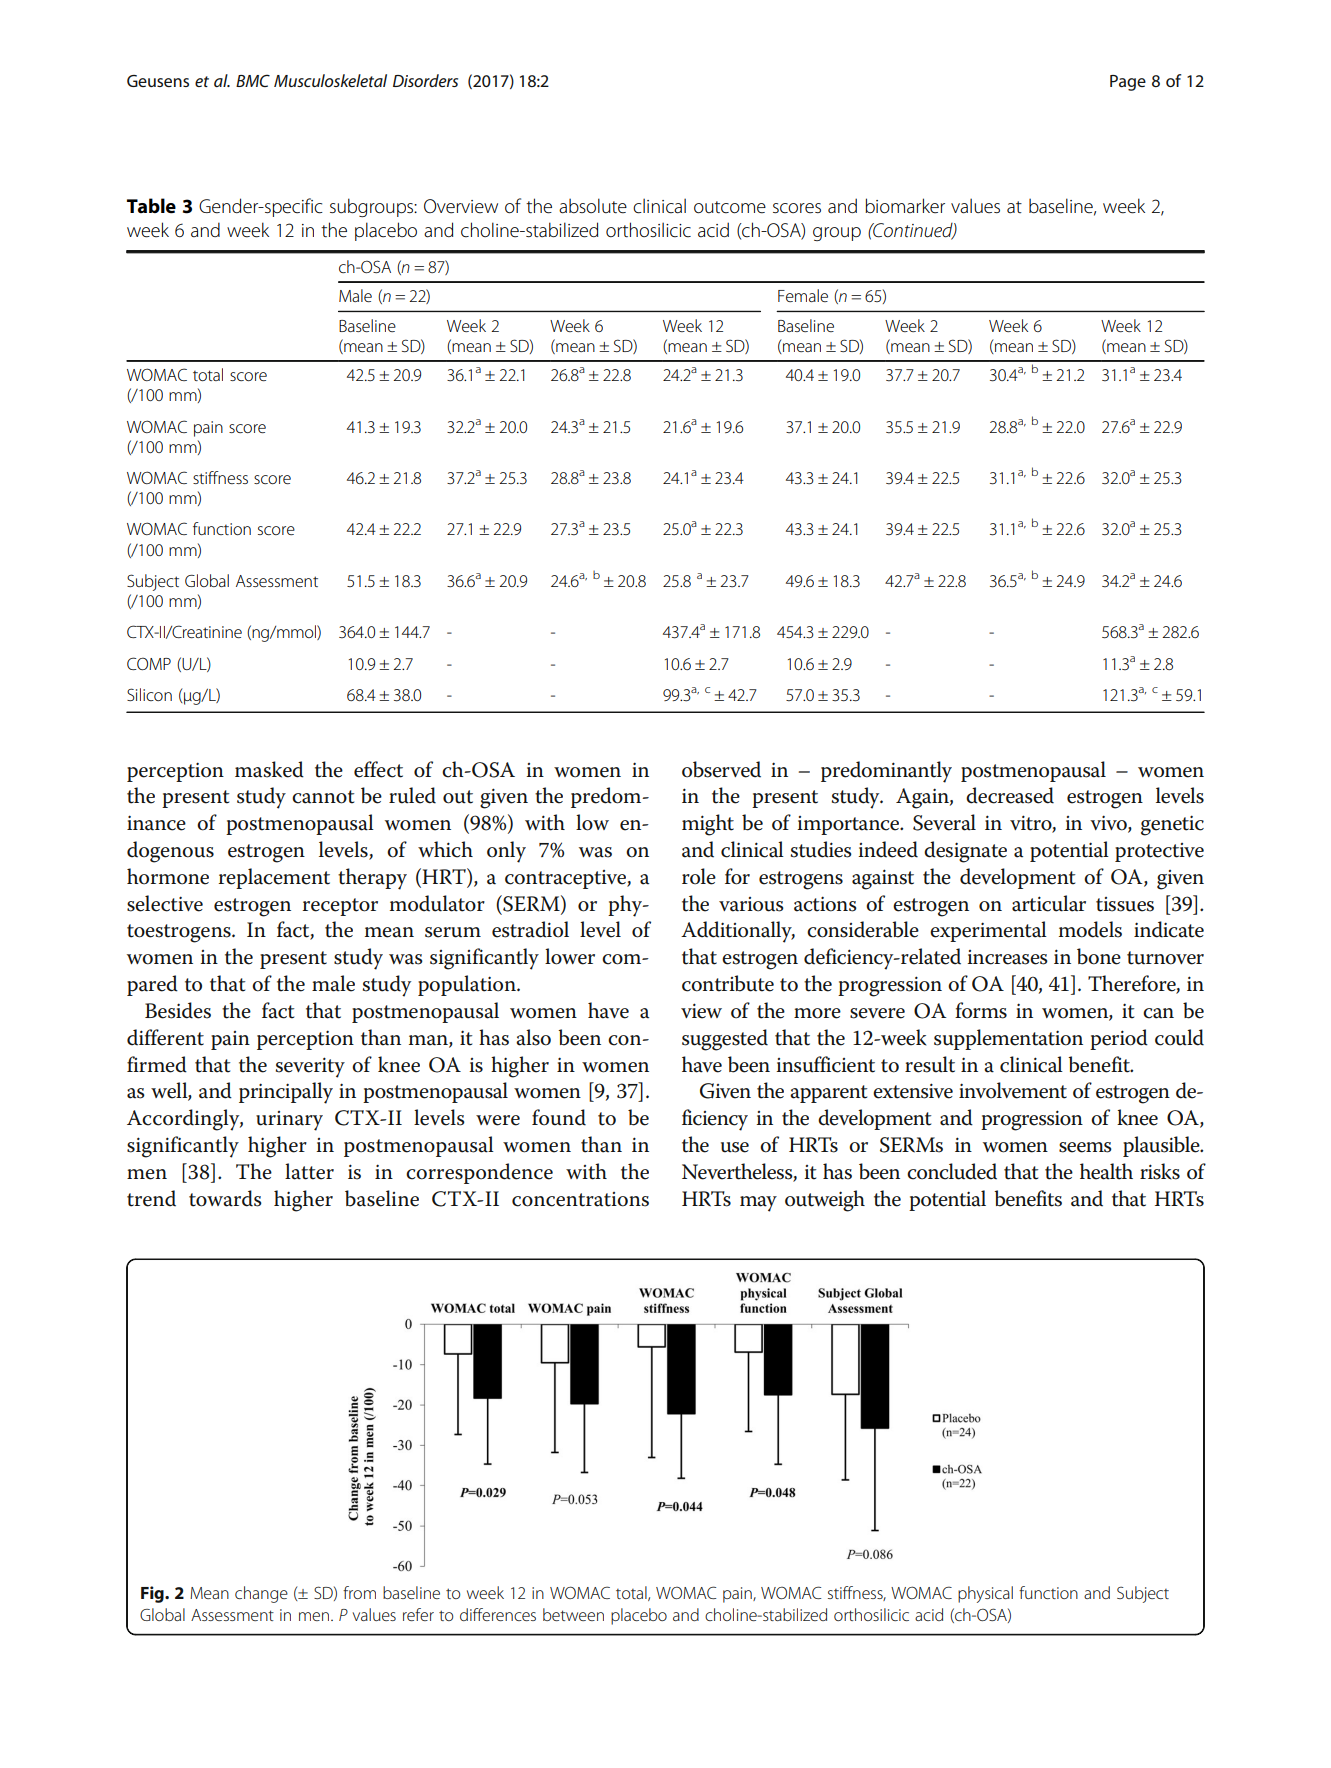  I want to click on observed, so click(721, 769).
